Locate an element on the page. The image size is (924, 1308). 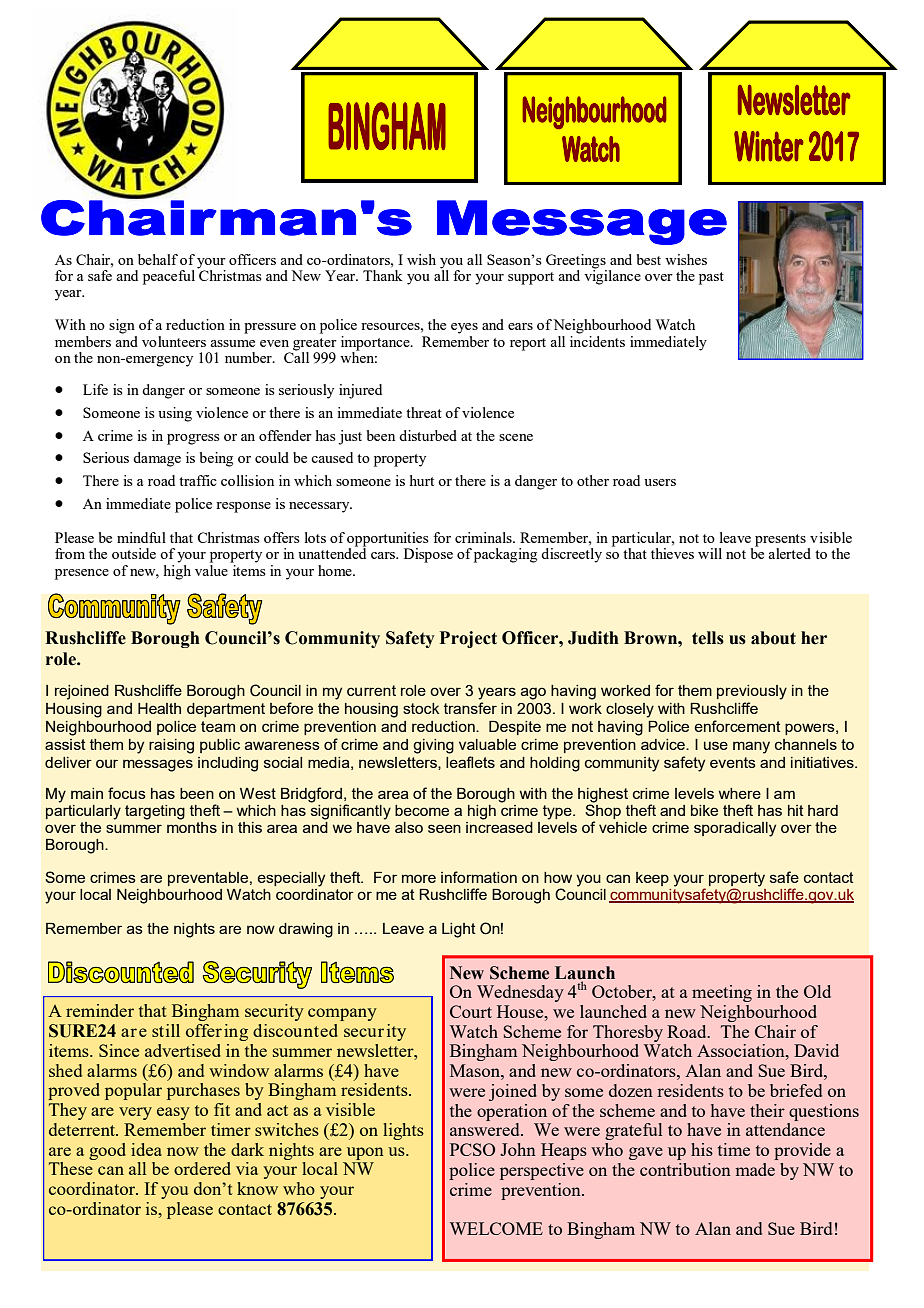
peaceful is located at coordinates (169, 277).
